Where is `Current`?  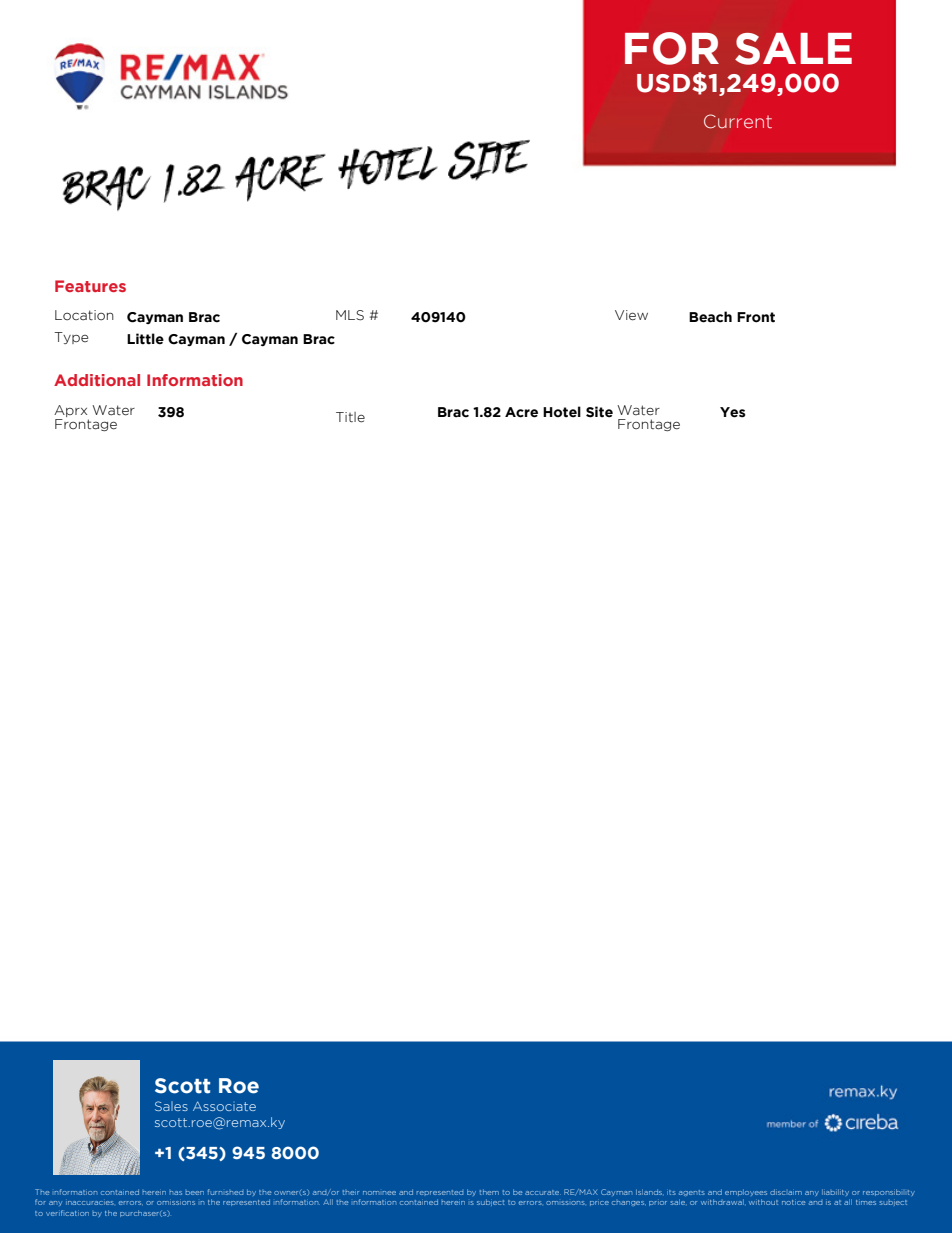 Current is located at coordinates (738, 121).
